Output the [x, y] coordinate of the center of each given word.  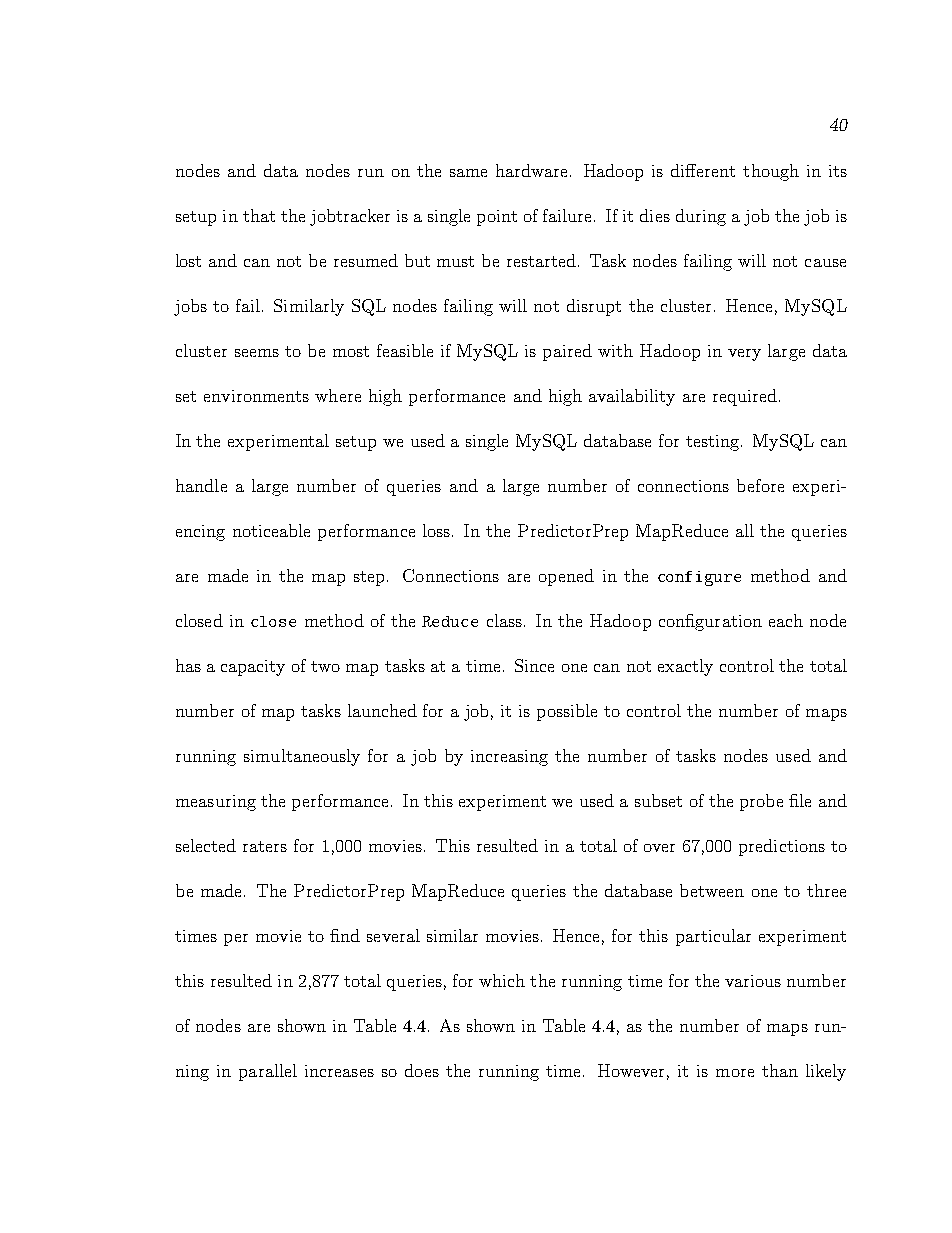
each [786, 620]
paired [567, 352]
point [497, 218]
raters [265, 846]
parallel [268, 1072]
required [745, 397]
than [780, 1070]
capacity [253, 668]
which [502, 980]
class [504, 620]
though [771, 172]
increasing [509, 758]
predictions [782, 847]
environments [256, 396]
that [259, 215]
